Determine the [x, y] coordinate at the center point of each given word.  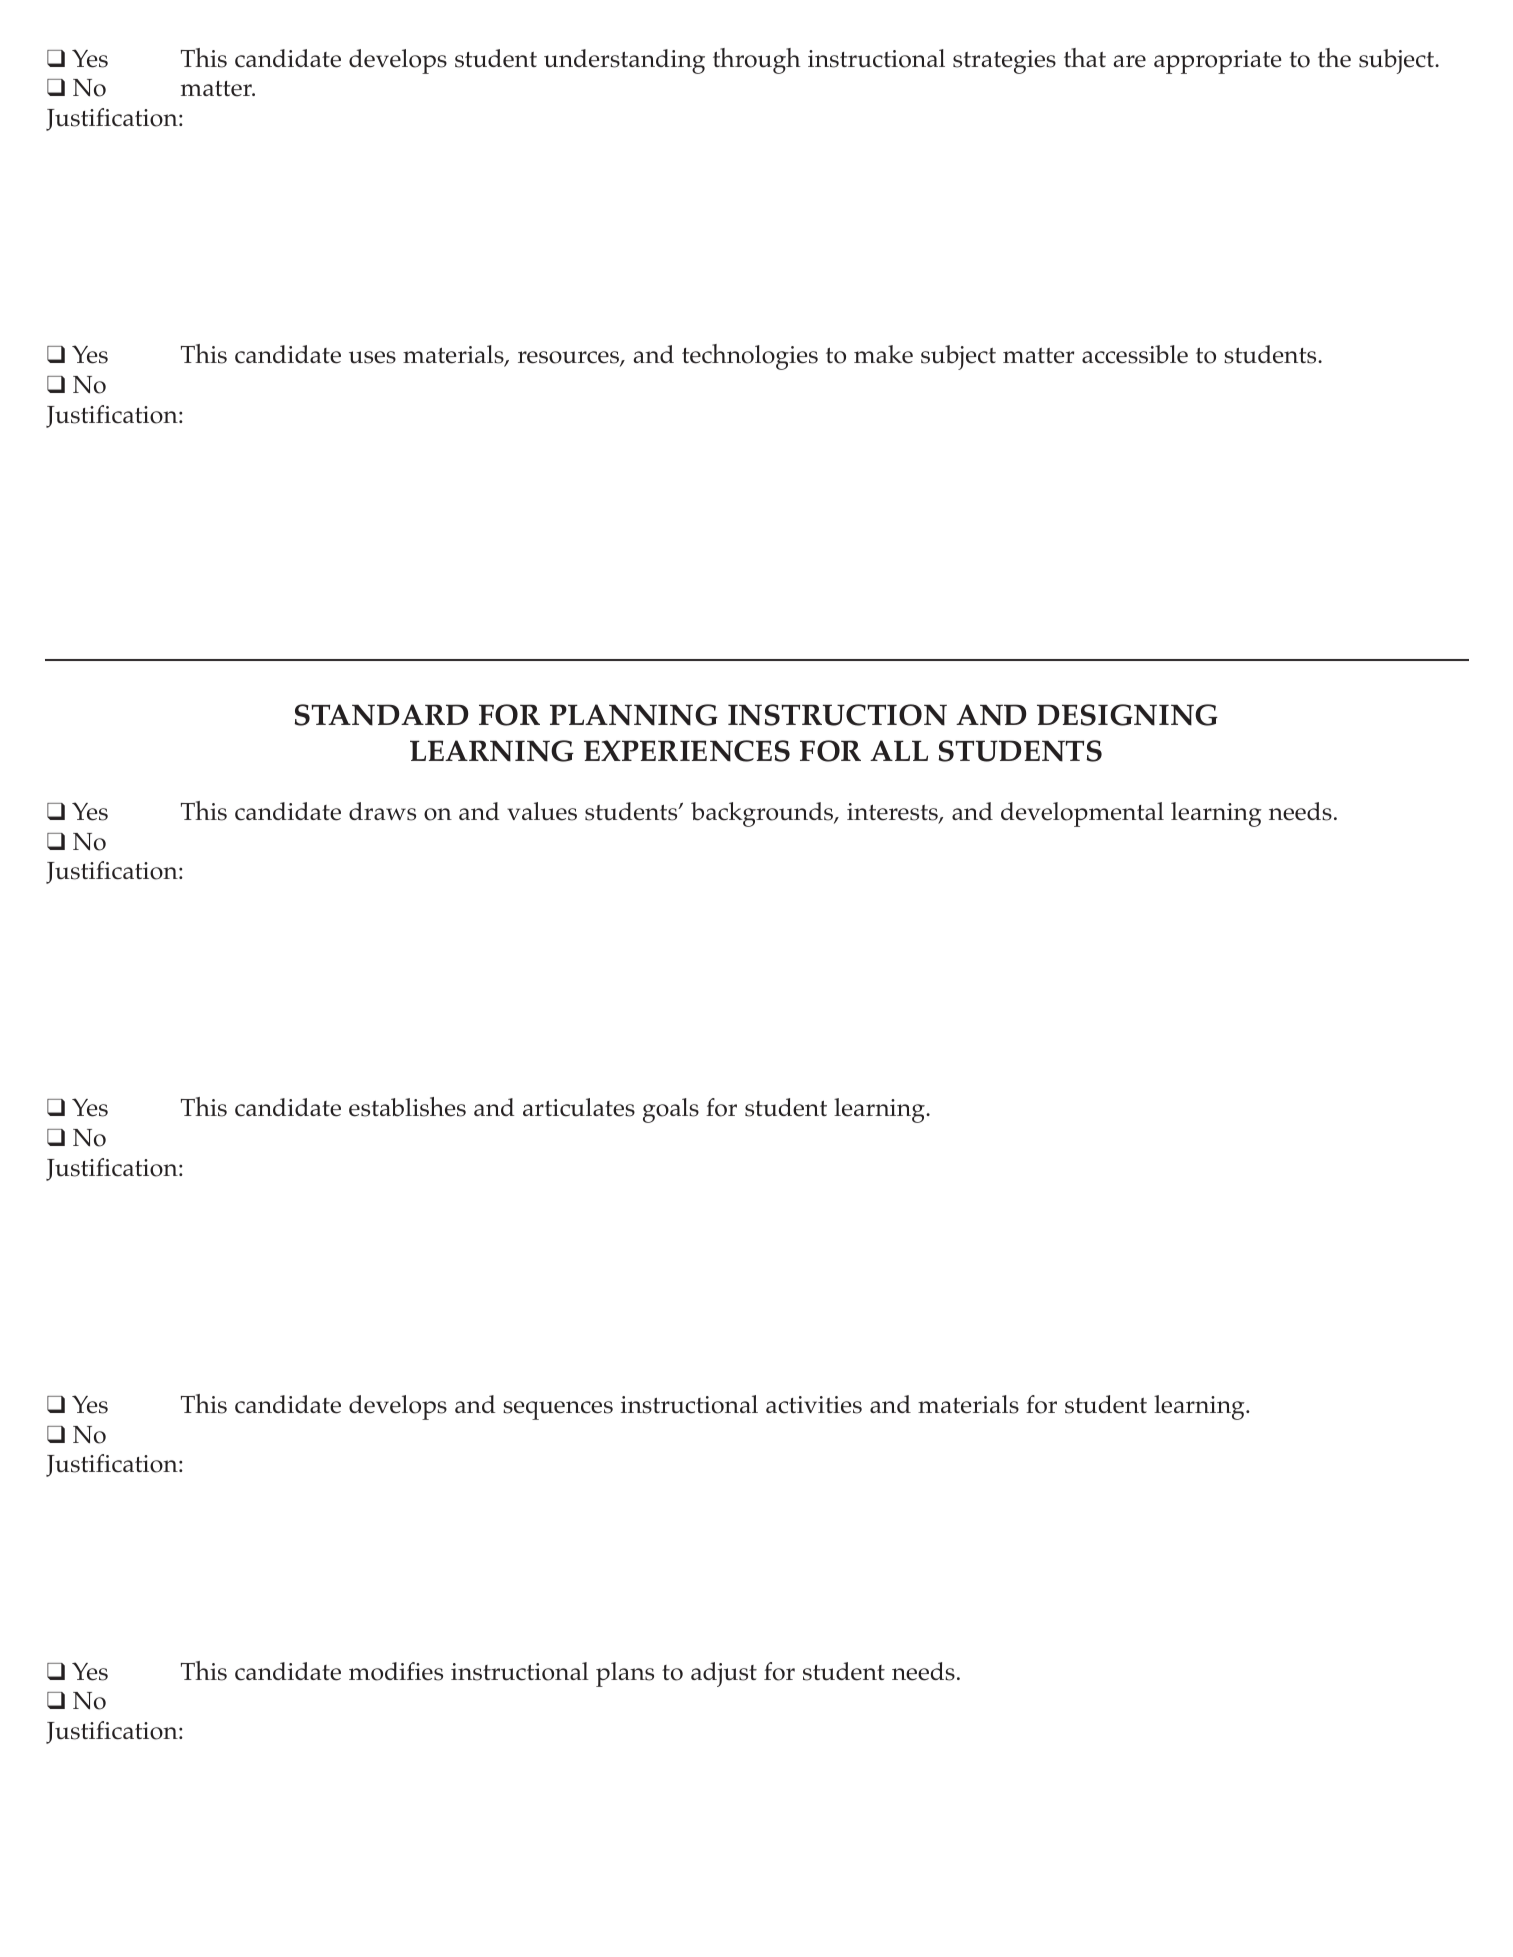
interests [893, 813]
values [542, 811]
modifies [396, 1671]
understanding [624, 61]
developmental [1082, 814]
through [757, 61]
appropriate [1217, 62]
